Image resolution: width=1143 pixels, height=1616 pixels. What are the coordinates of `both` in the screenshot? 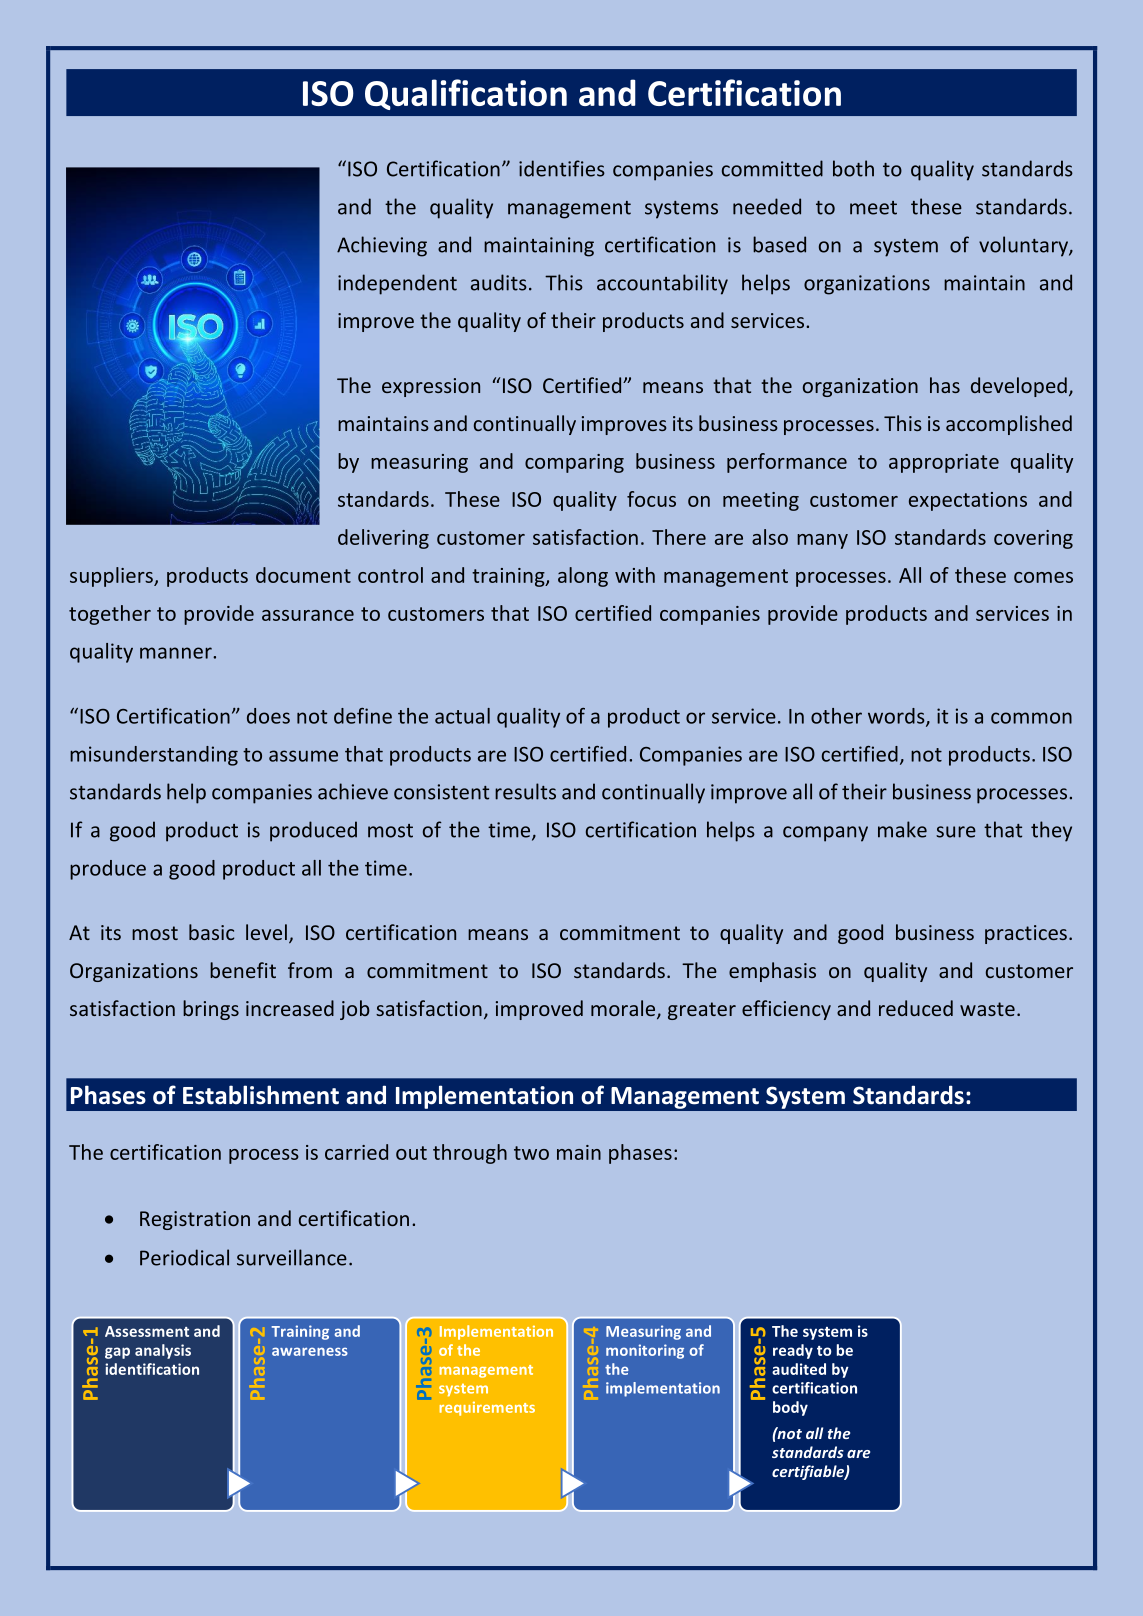 It's located at (853, 168).
